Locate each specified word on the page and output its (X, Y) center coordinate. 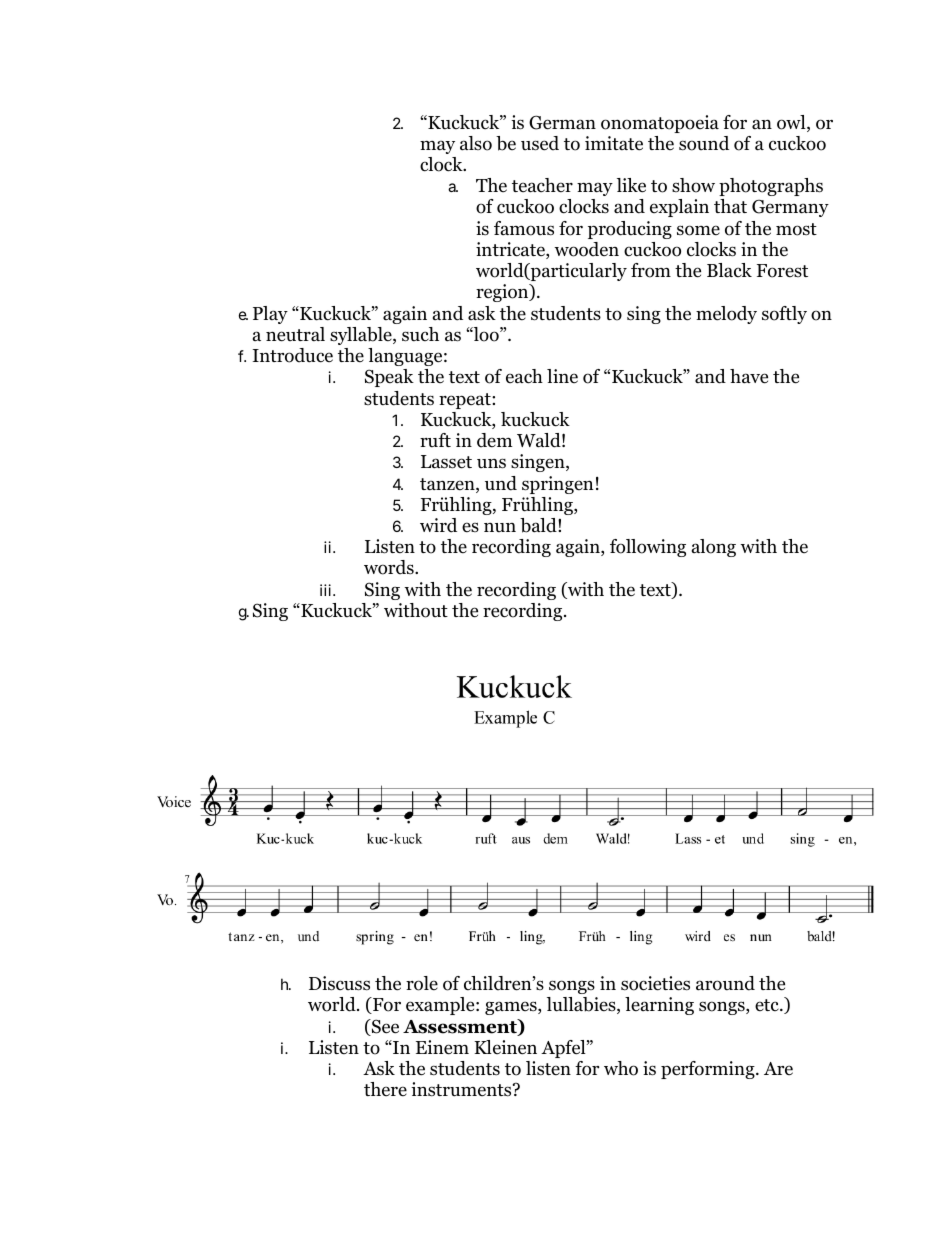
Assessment (461, 1027)
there (385, 1089)
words (390, 567)
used (540, 143)
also (476, 143)
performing (709, 1070)
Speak (389, 378)
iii (327, 590)
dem (495, 440)
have (749, 376)
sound (704, 143)
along (714, 548)
